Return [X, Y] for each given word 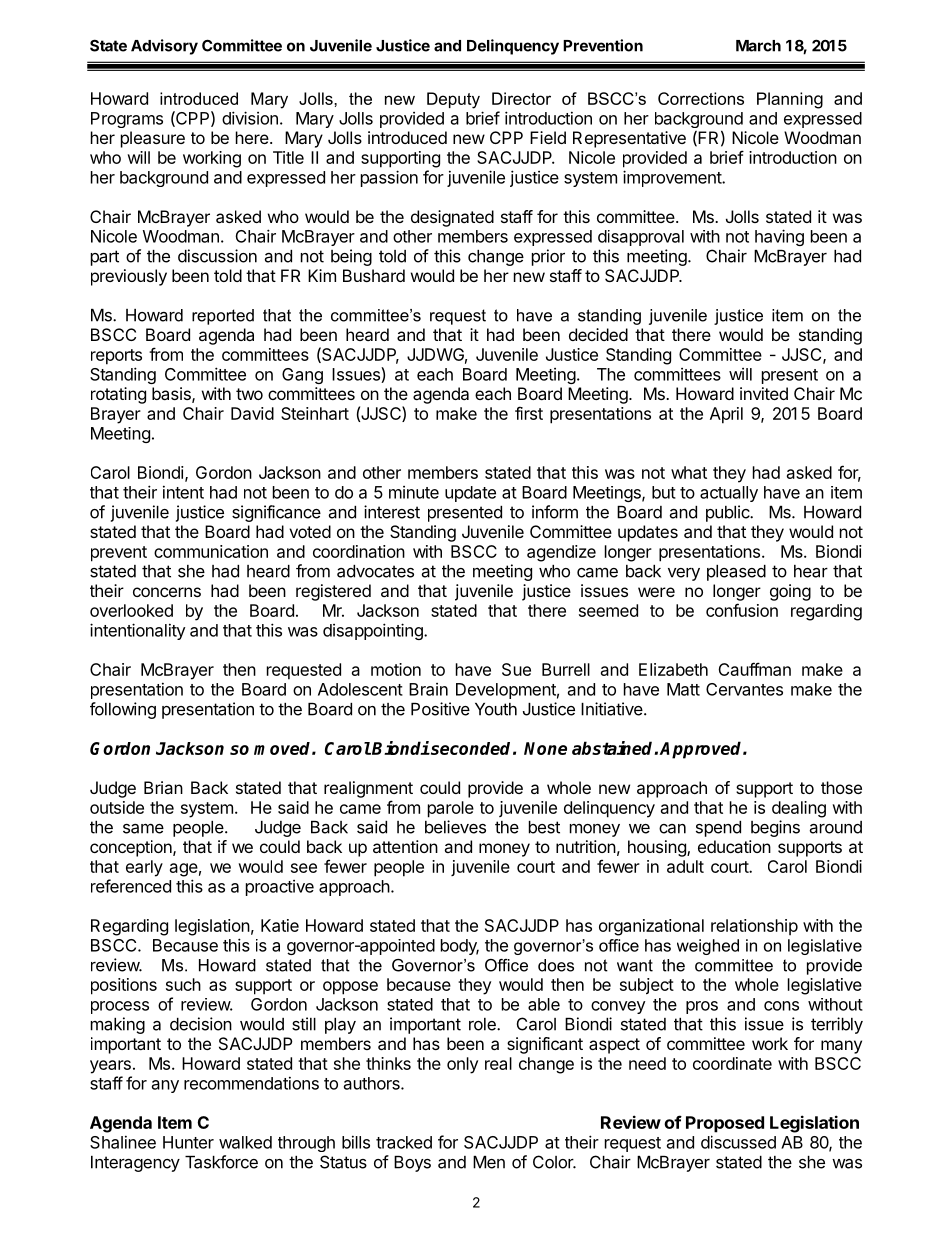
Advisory [164, 47]
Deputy [453, 100]
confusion [742, 610]
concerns [167, 592]
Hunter [188, 1142]
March [758, 46]
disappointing [374, 631]
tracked [404, 1142]
